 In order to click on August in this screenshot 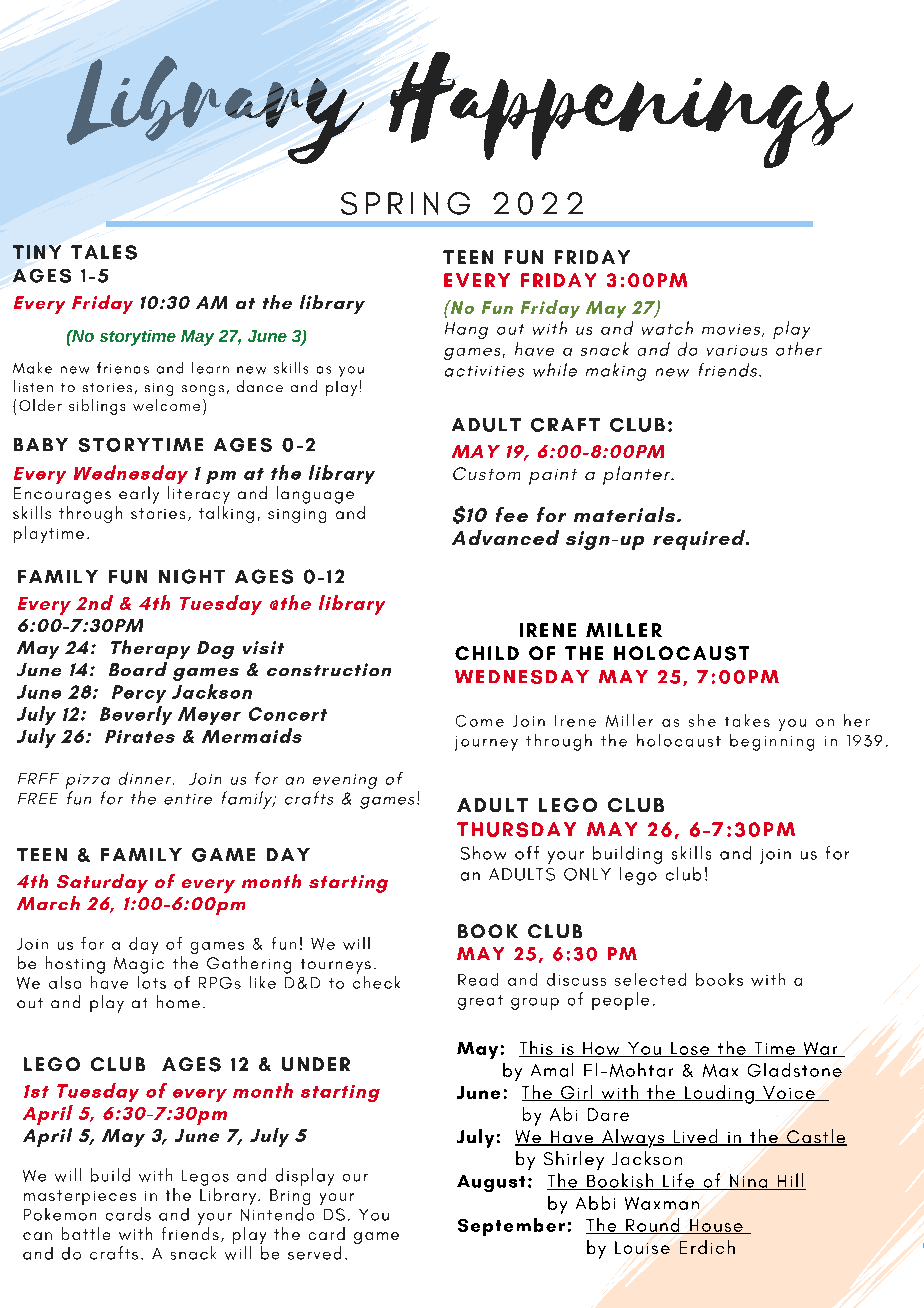, I will do `click(491, 1183)`.
